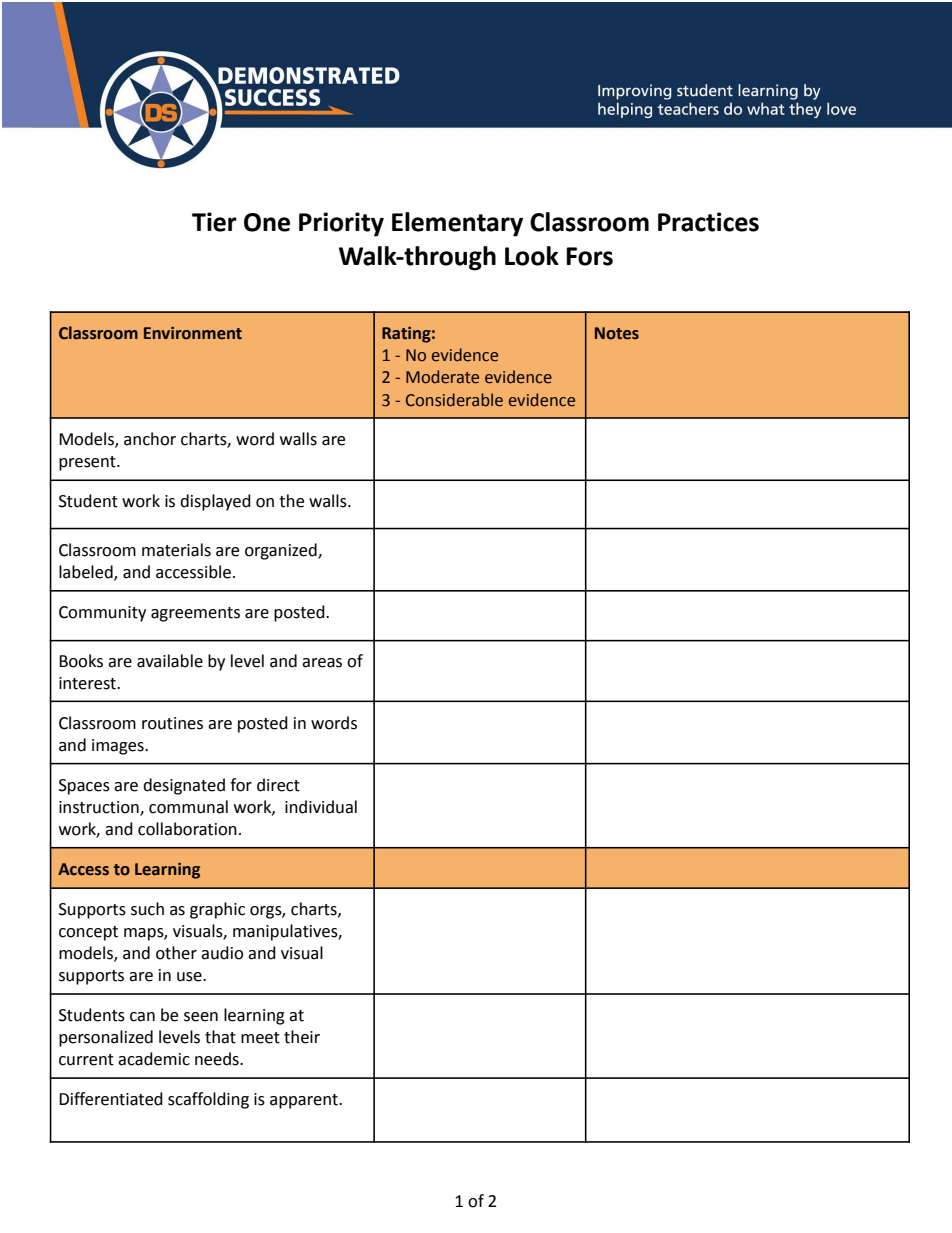 The image size is (952, 1233). Describe the element at coordinates (454, 400) in the screenshot. I see `Considerable` at that location.
